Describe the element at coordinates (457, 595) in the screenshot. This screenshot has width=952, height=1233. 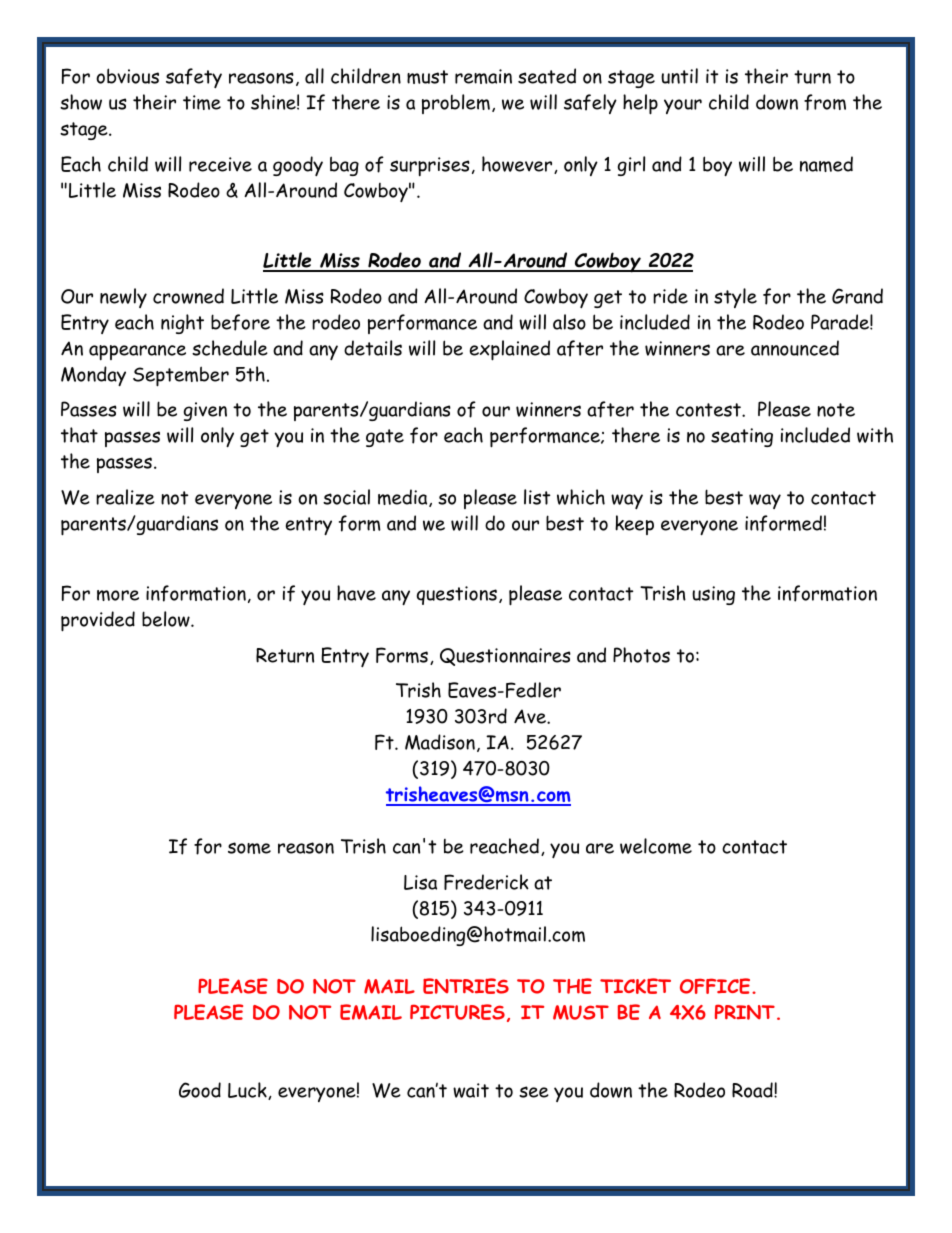
I see `questions` at that location.
